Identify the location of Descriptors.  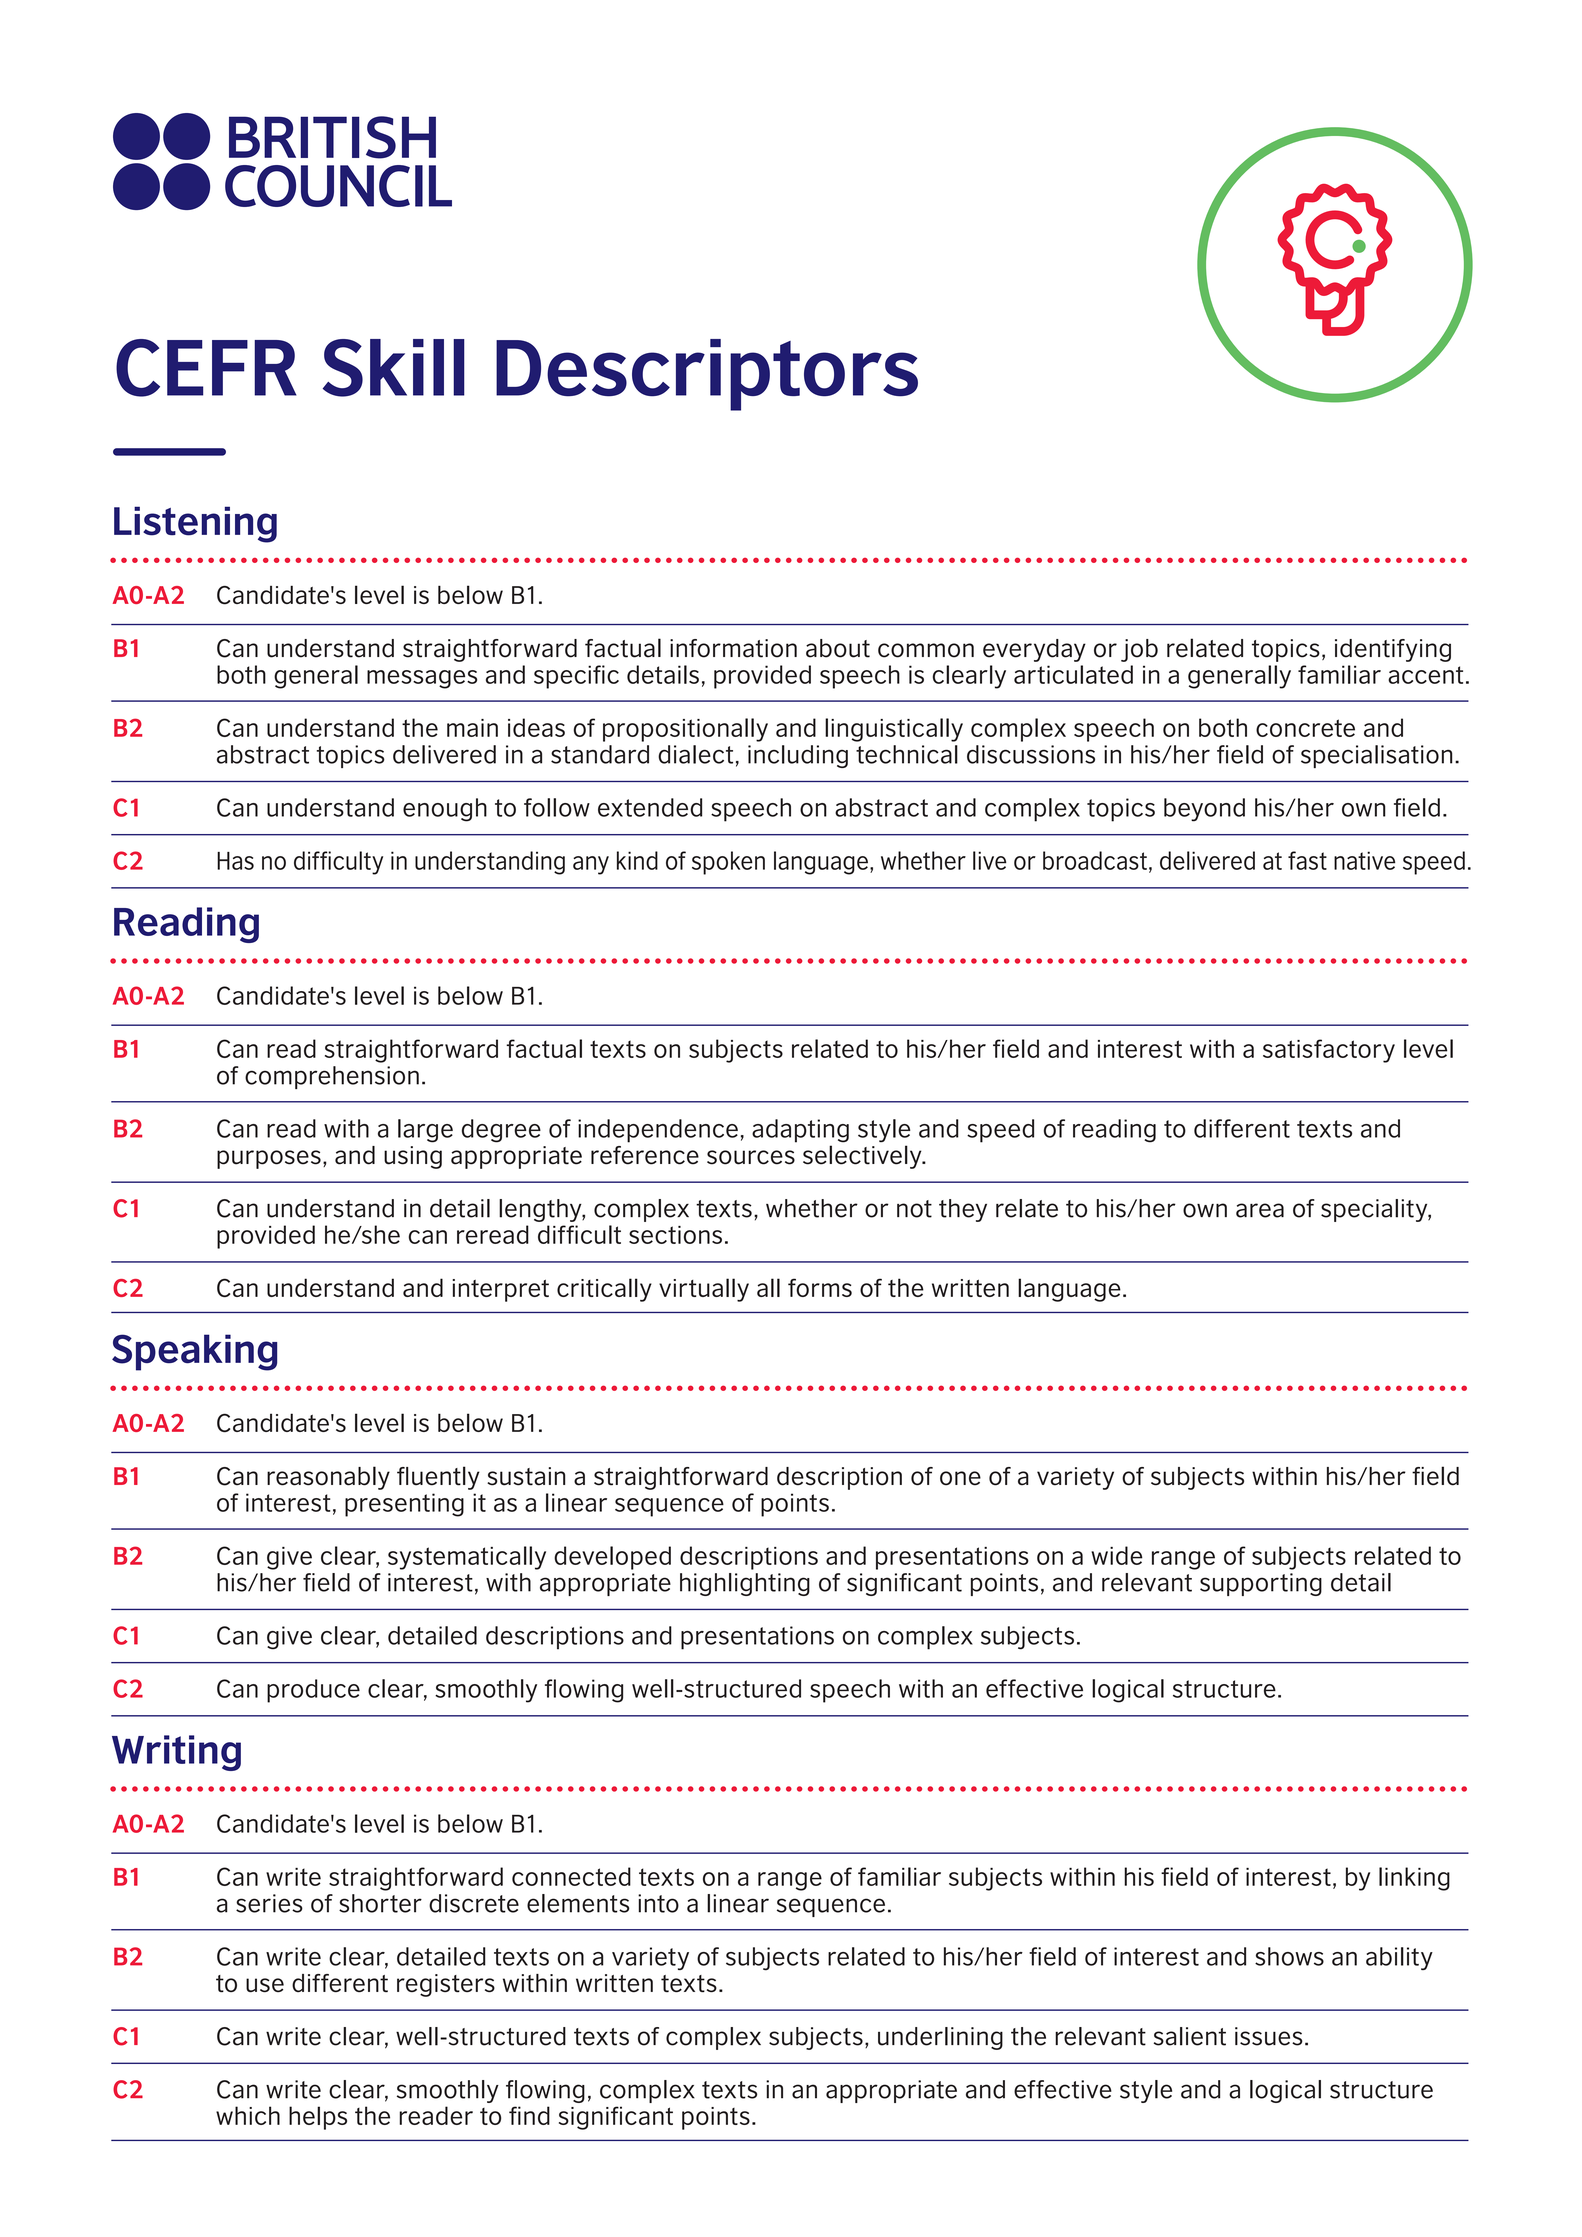
(707, 375).
